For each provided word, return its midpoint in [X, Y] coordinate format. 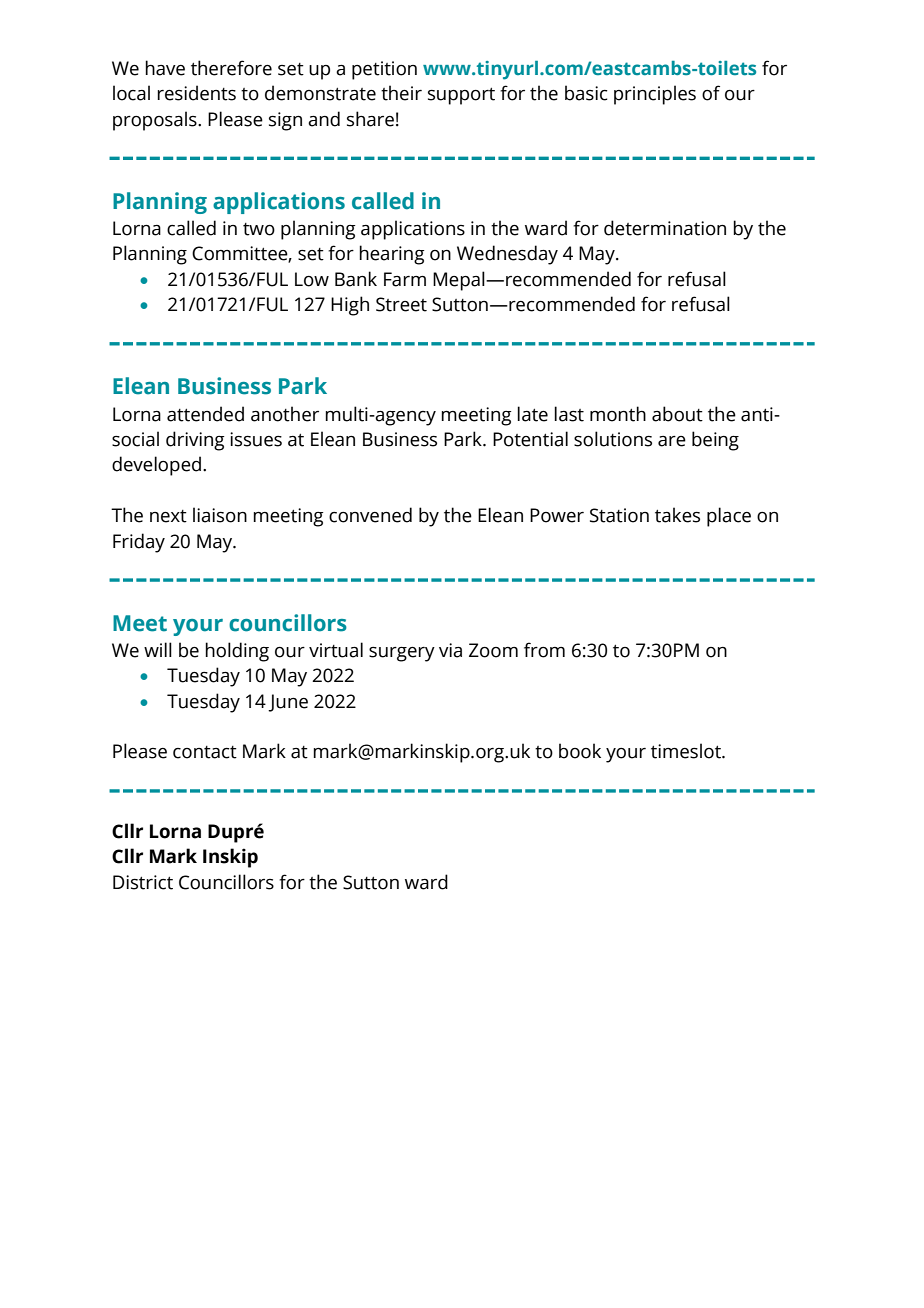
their [401, 93]
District [143, 882]
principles [655, 95]
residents [196, 93]
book [580, 751]
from [544, 650]
